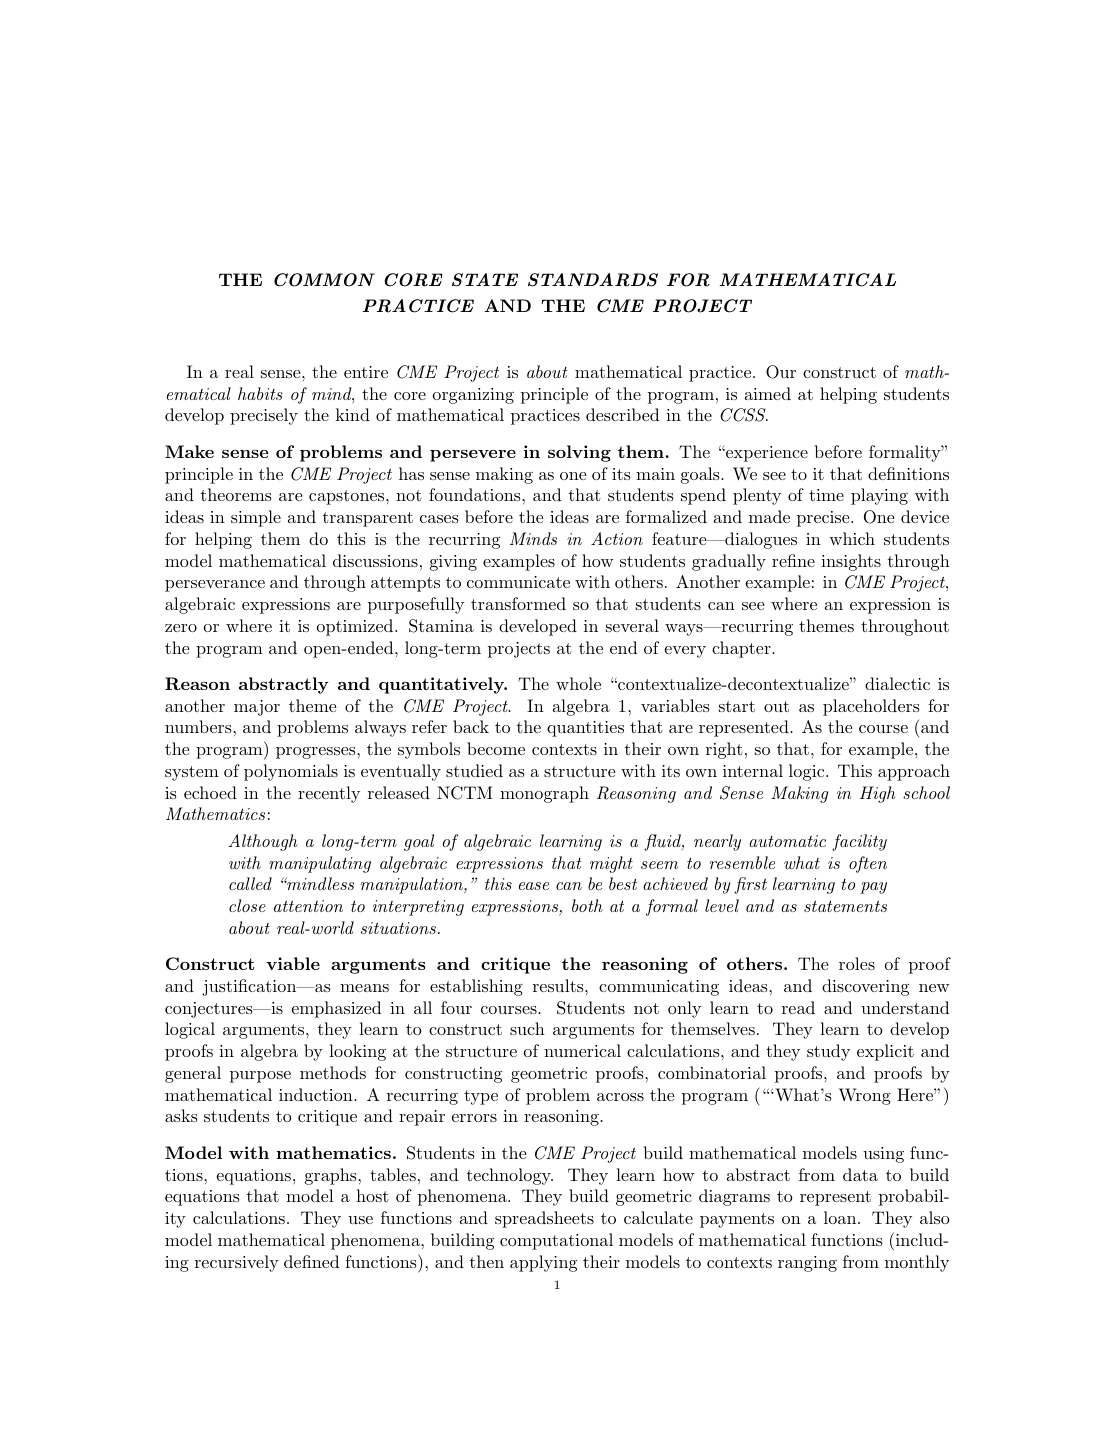  Describe the element at coordinates (857, 963) in the document. I see `roles` at that location.
